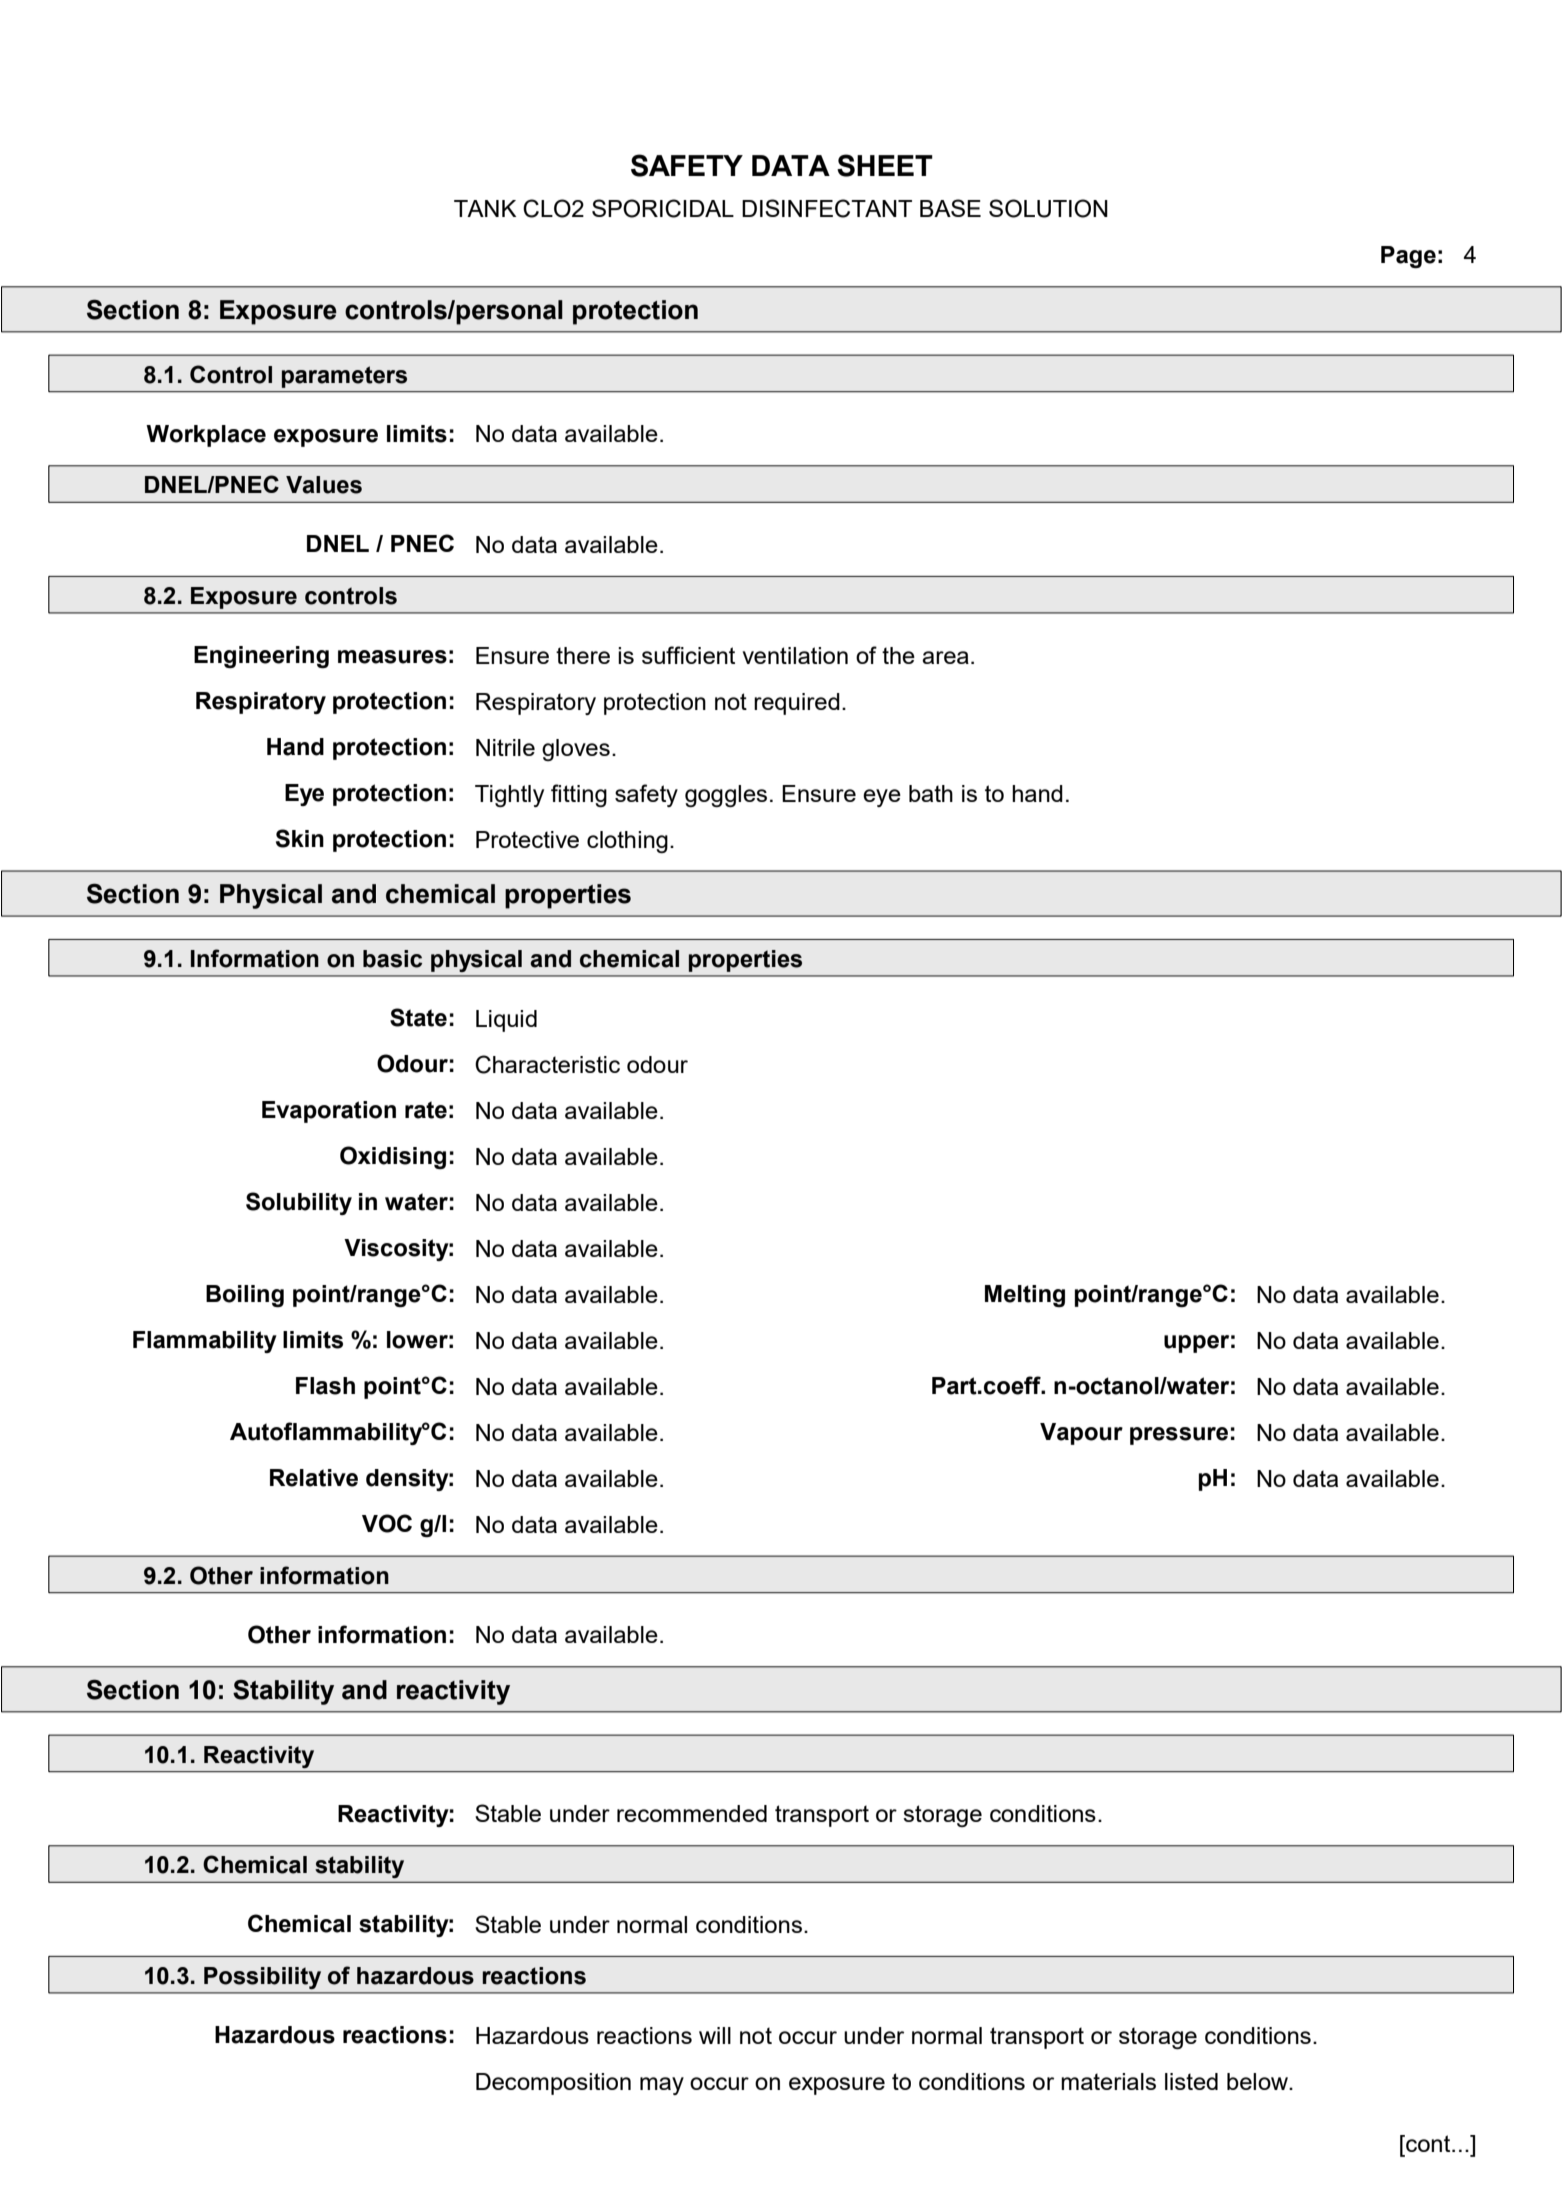 Image resolution: width=1563 pixels, height=2211 pixels. What do you see at coordinates (827, 208) in the screenshot?
I see `DISINFECTANT` at bounding box center [827, 208].
